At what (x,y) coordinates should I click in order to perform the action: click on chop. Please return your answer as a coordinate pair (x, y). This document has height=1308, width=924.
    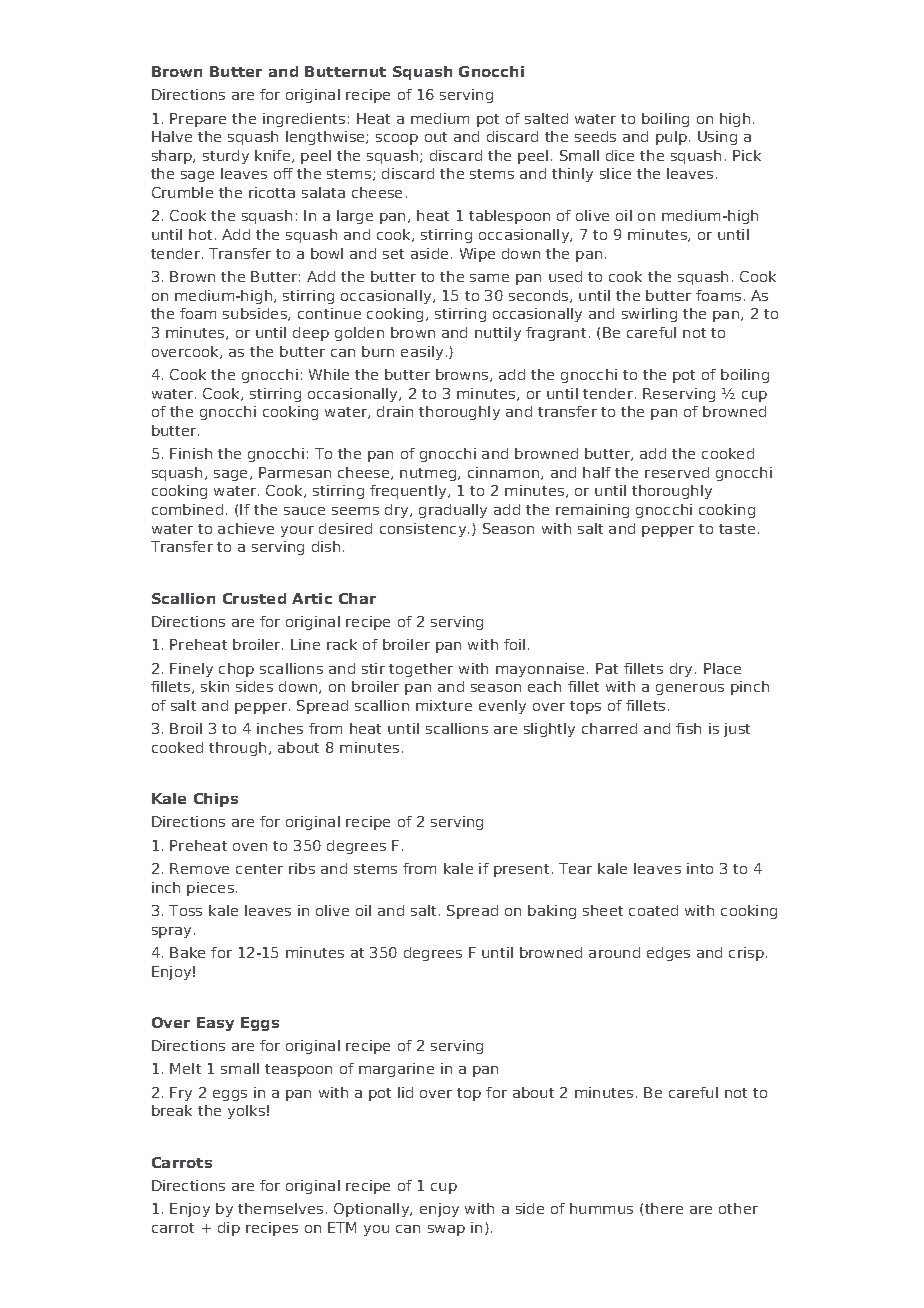
    Looking at the image, I should click on (236, 670).
